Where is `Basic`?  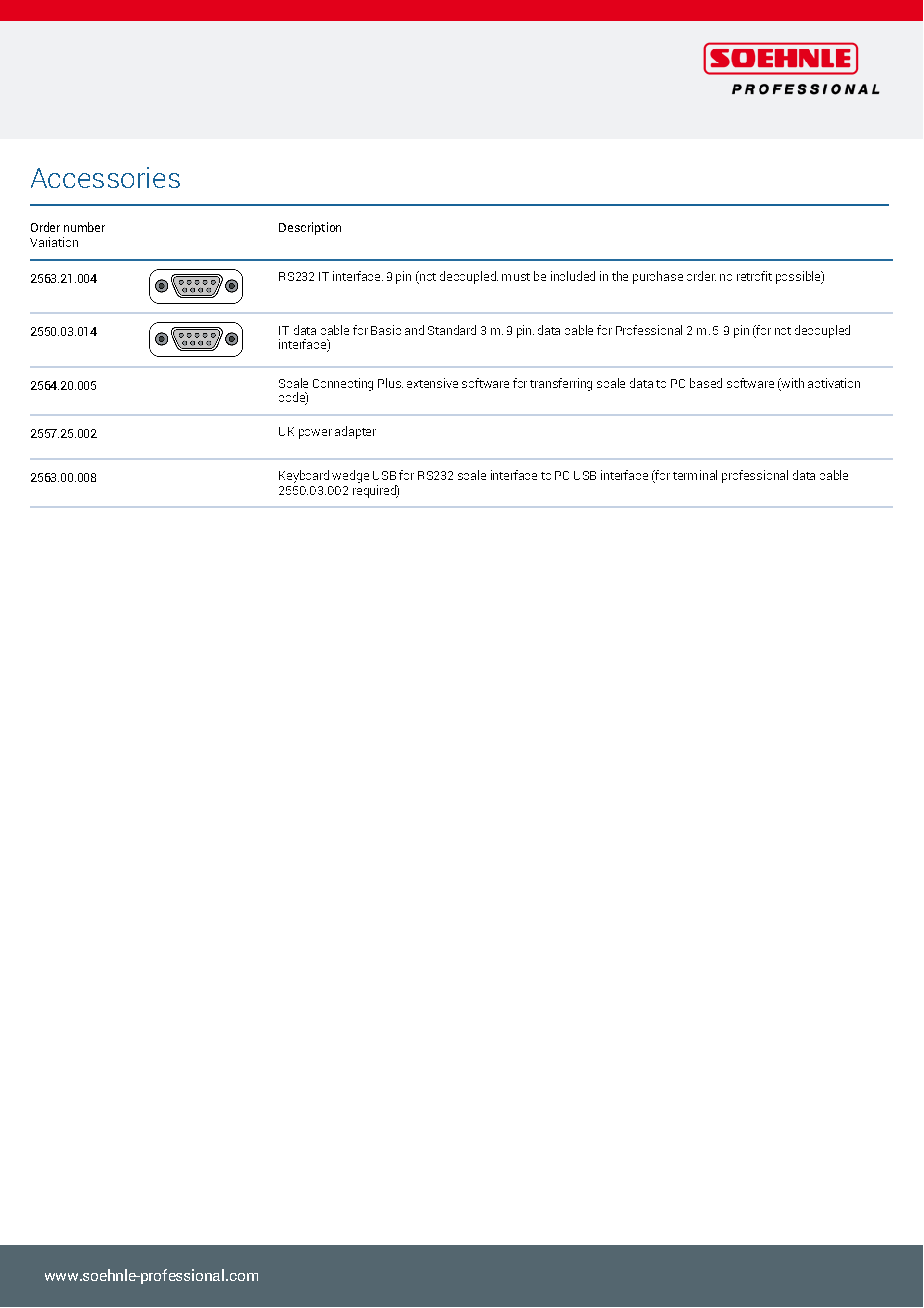 Basic is located at coordinates (386, 330).
